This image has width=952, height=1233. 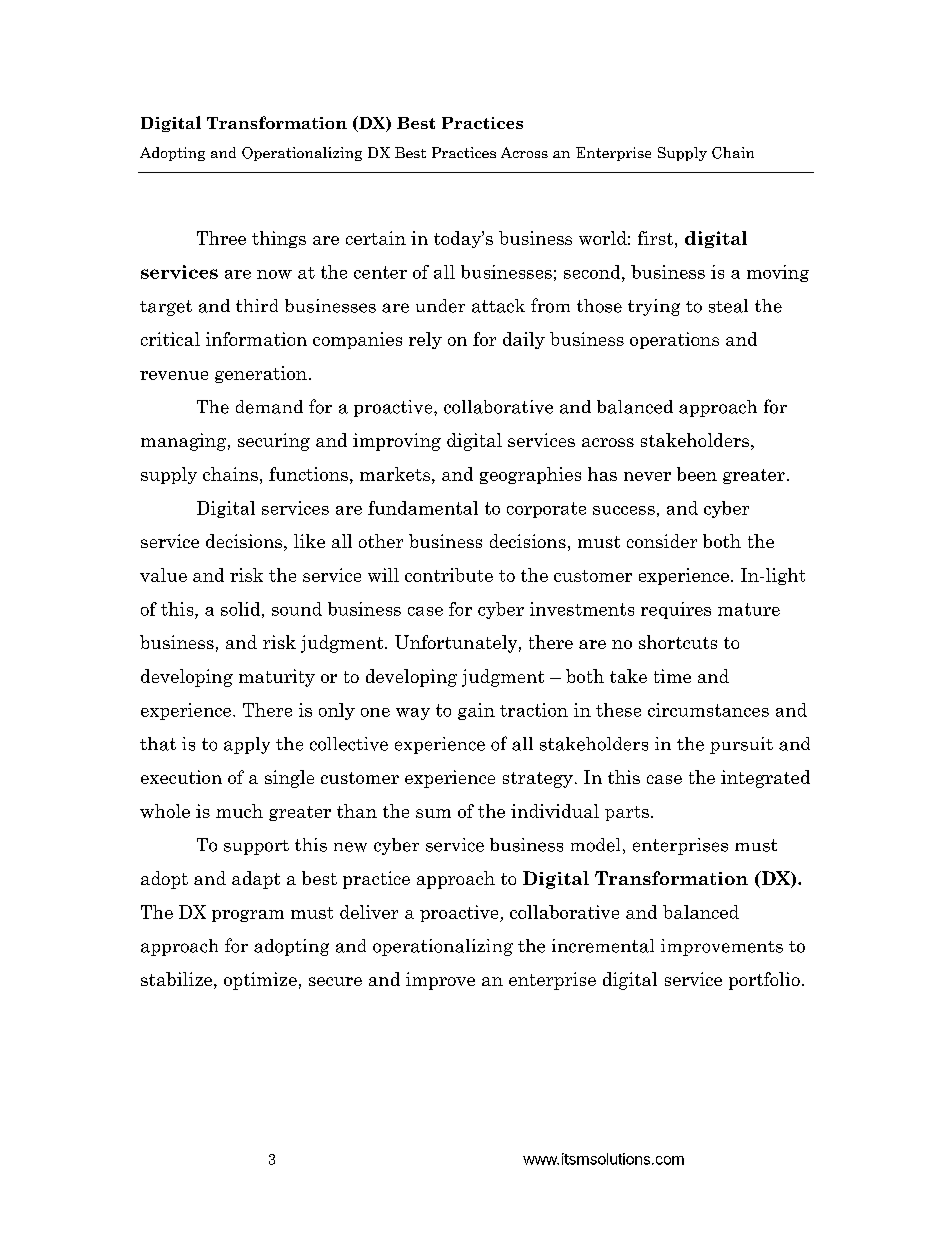 I want to click on optimize, so click(x=260, y=981).
